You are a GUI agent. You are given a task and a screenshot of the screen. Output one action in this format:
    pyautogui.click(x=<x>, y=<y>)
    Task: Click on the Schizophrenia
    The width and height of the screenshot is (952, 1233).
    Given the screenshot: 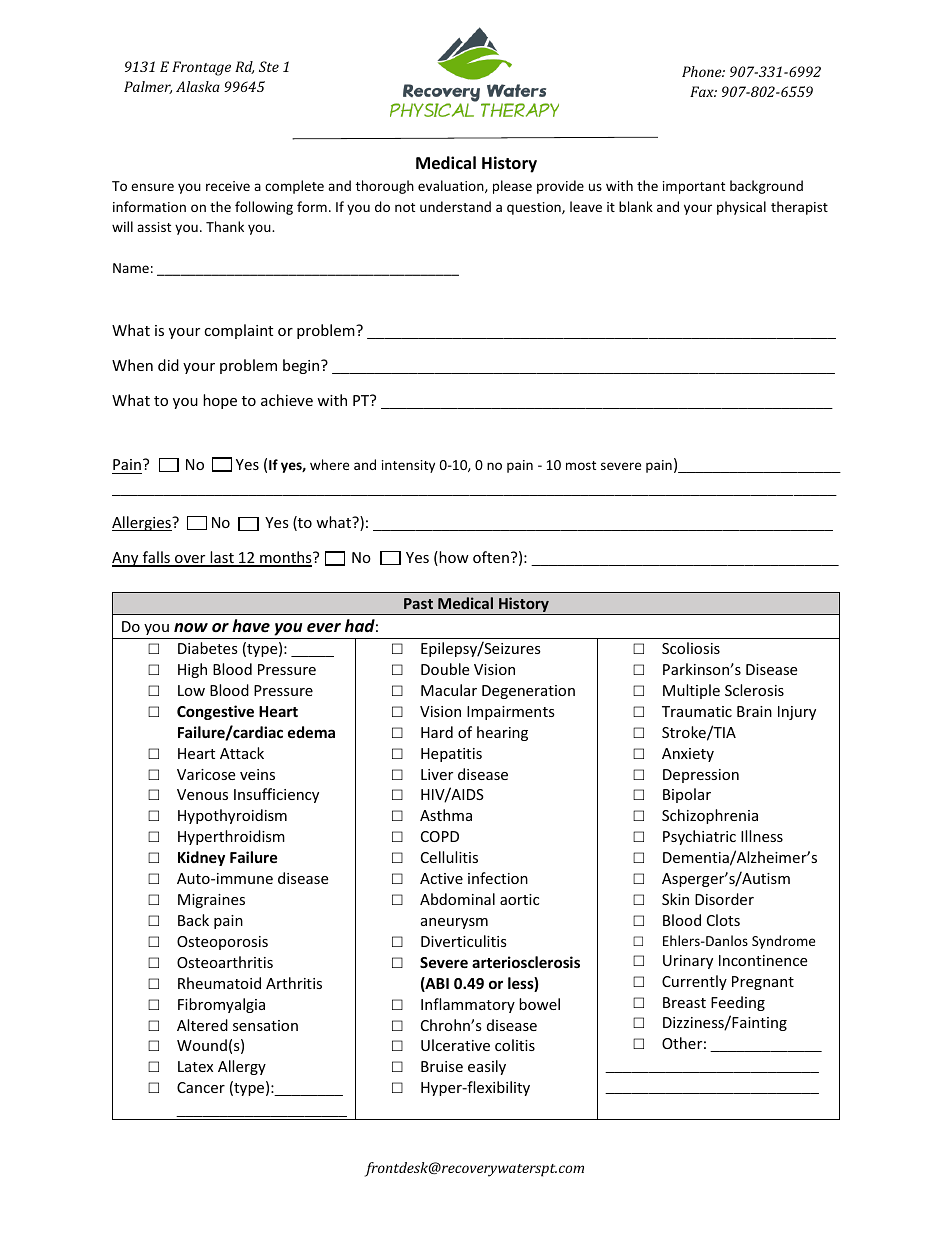 What is the action you would take?
    pyautogui.click(x=710, y=816)
